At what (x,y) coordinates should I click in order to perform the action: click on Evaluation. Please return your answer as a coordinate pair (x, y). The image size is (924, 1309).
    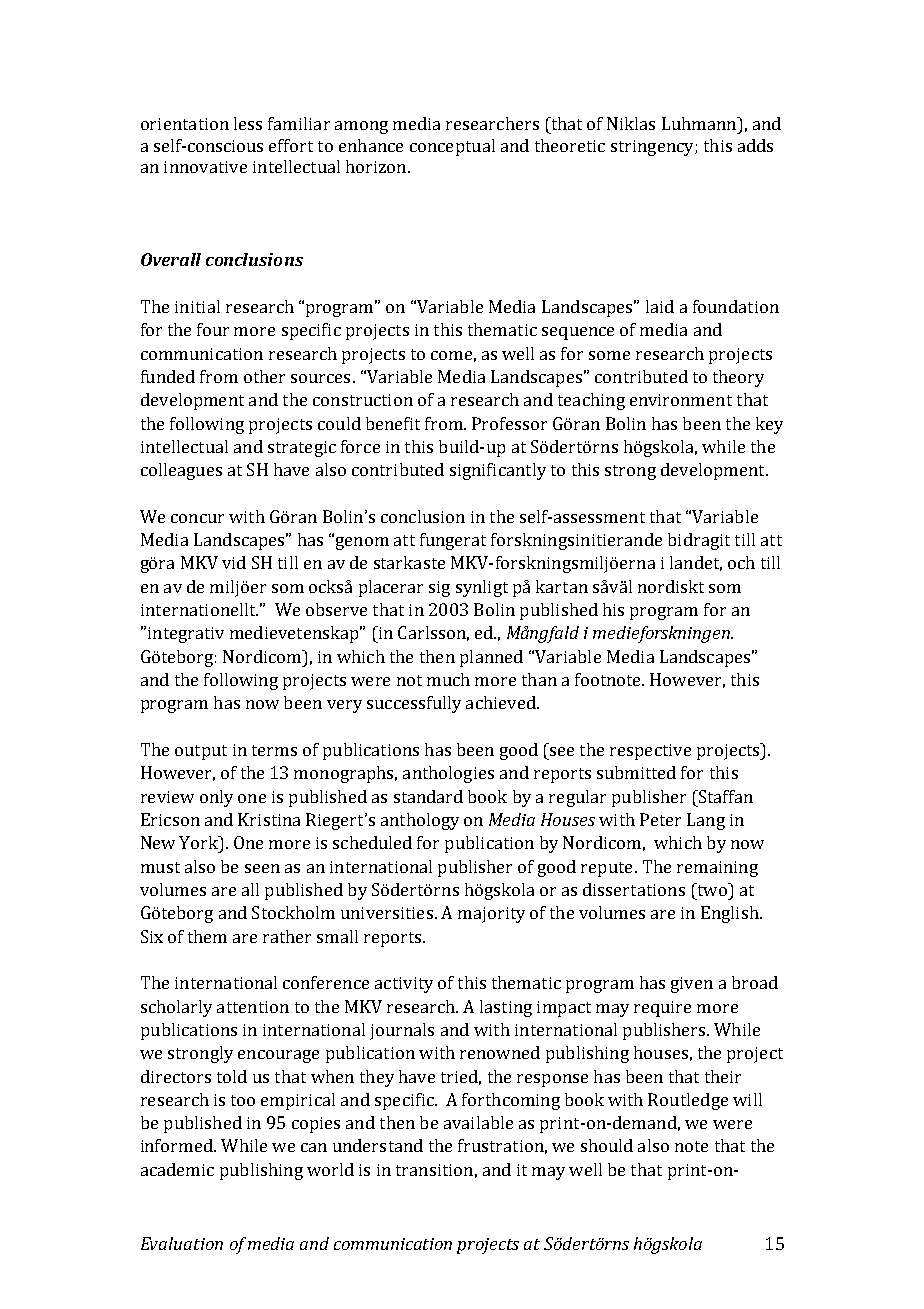
    Looking at the image, I should click on (182, 1243).
